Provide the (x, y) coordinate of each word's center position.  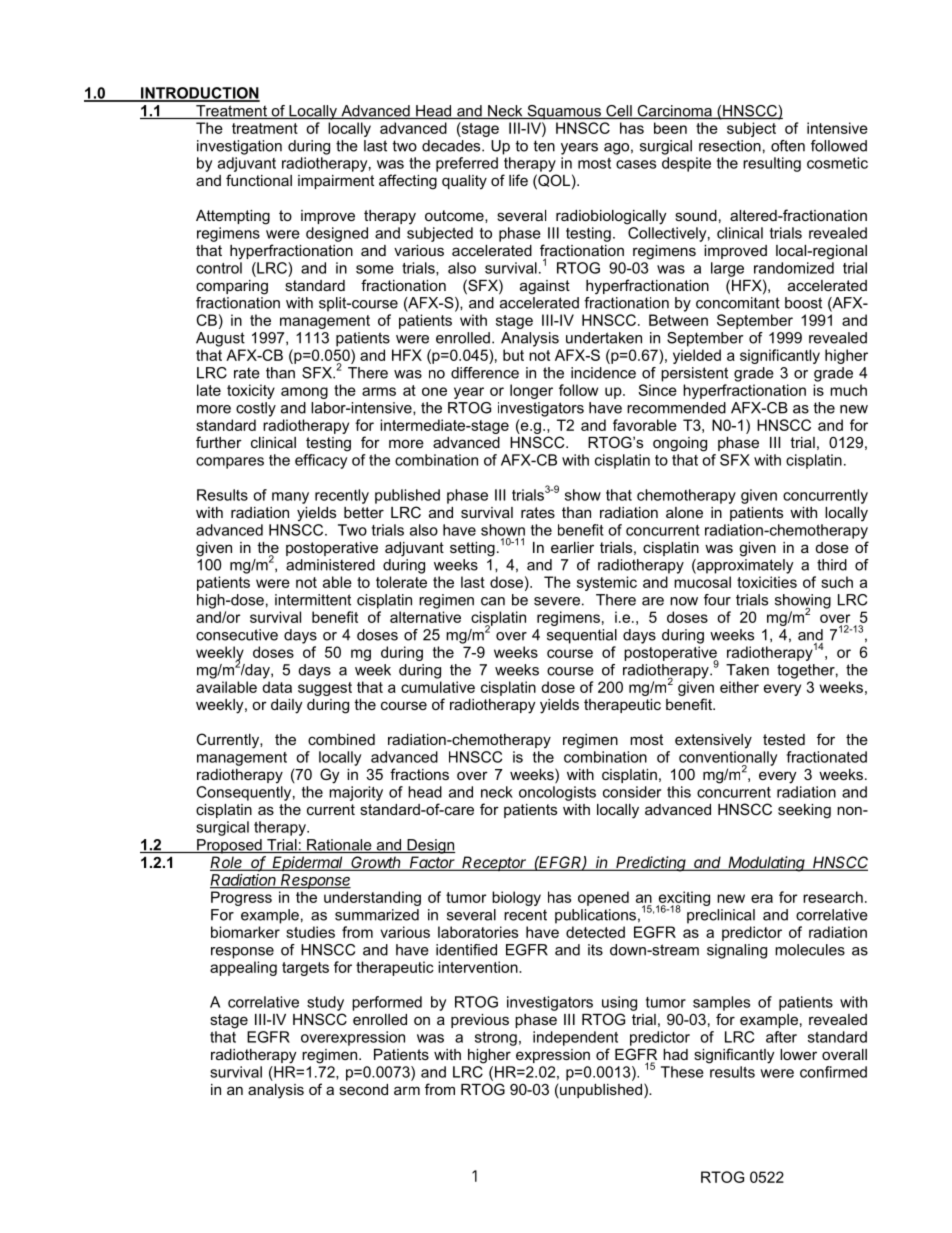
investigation (239, 147)
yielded (697, 356)
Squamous (564, 112)
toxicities (767, 582)
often (788, 146)
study (325, 1003)
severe (557, 601)
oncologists (557, 793)
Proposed (229, 846)
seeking (804, 811)
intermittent (313, 600)
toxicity (251, 391)
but (513, 355)
